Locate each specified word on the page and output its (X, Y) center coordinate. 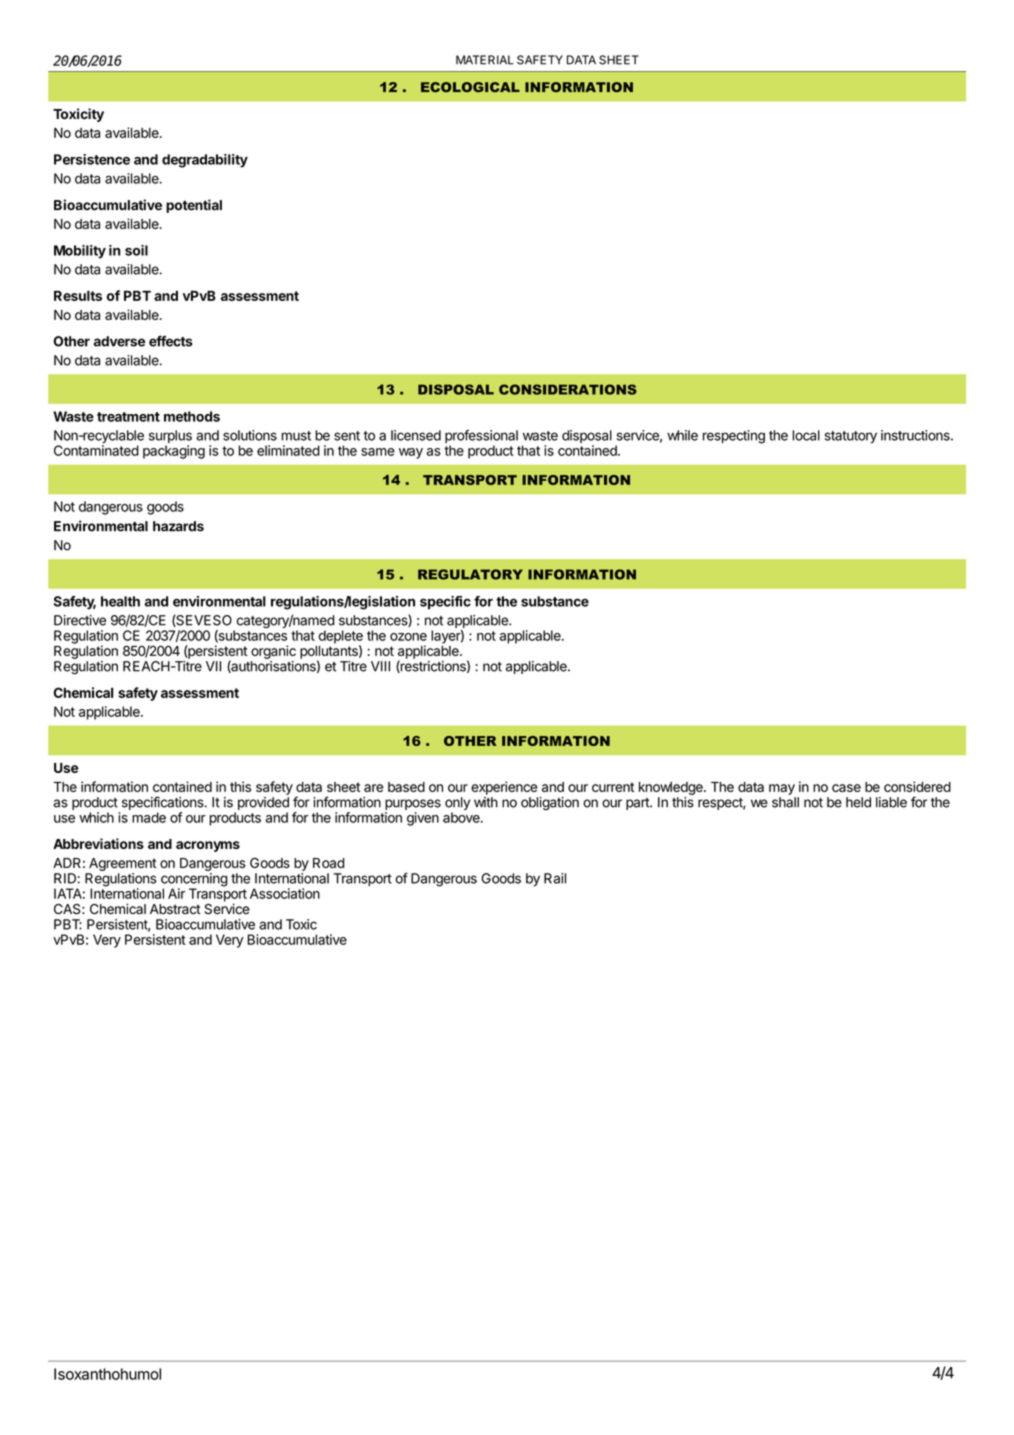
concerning (194, 881)
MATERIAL (485, 60)
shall (785, 802)
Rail (555, 878)
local (806, 435)
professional (481, 438)
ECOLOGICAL (470, 87)
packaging (174, 452)
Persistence (92, 159)
